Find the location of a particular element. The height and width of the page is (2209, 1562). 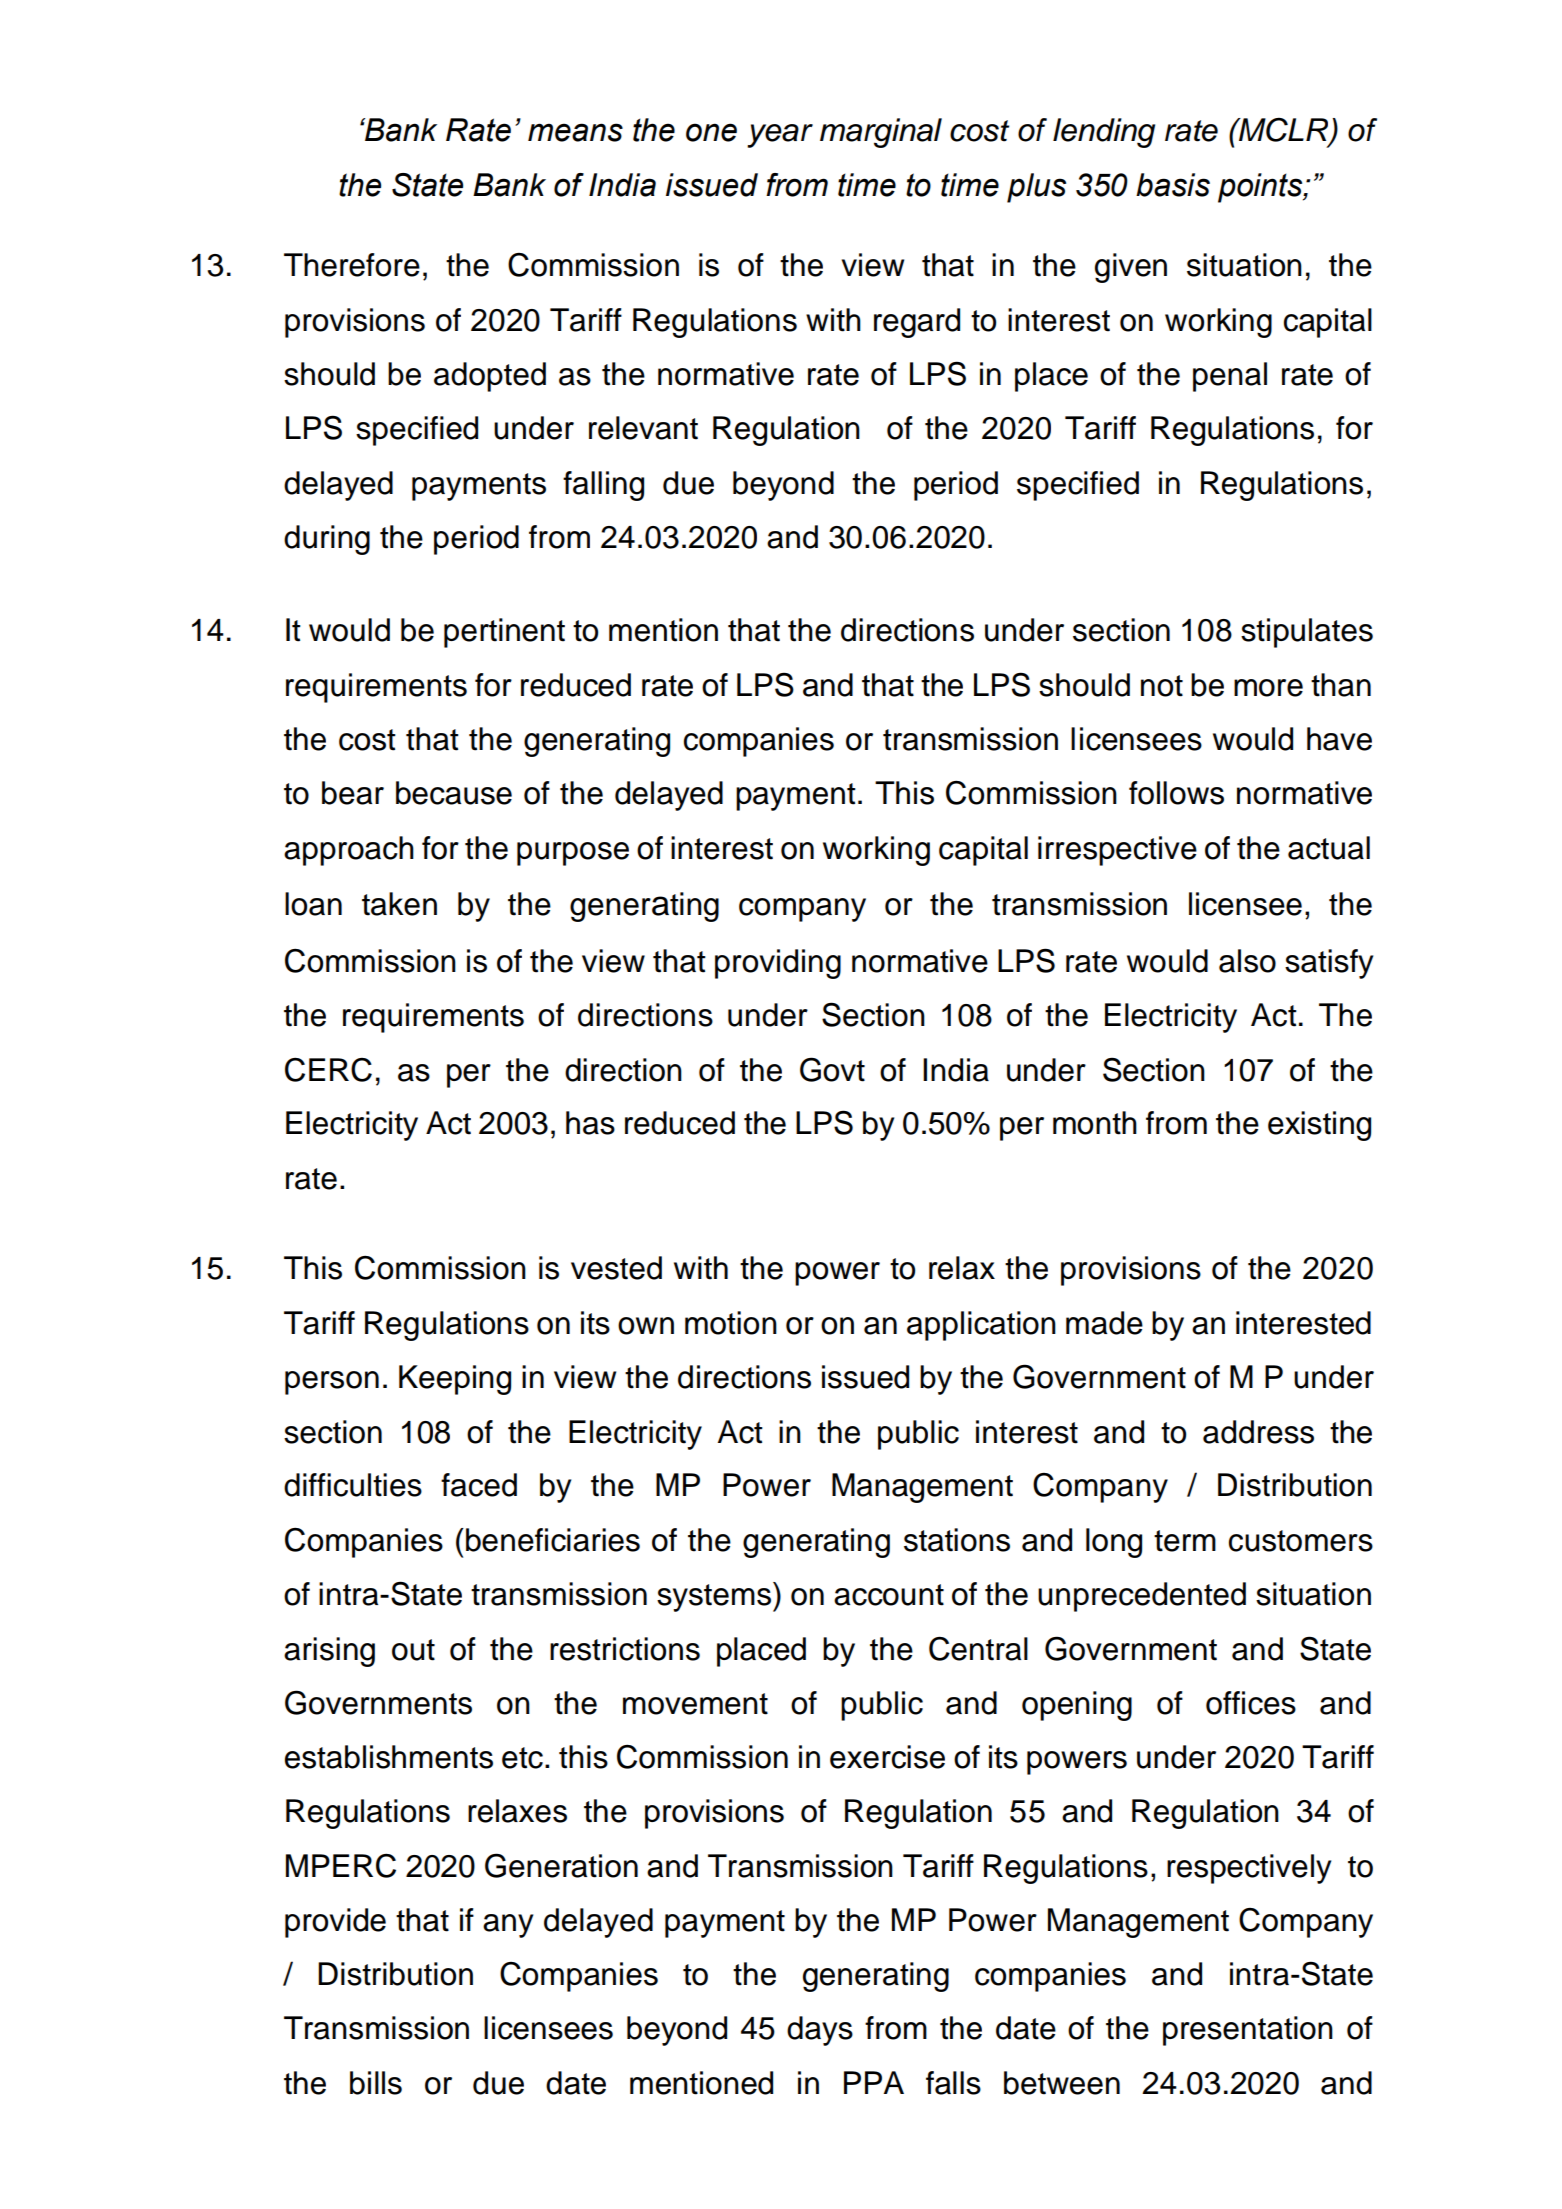

pertinent is located at coordinates (504, 633).
